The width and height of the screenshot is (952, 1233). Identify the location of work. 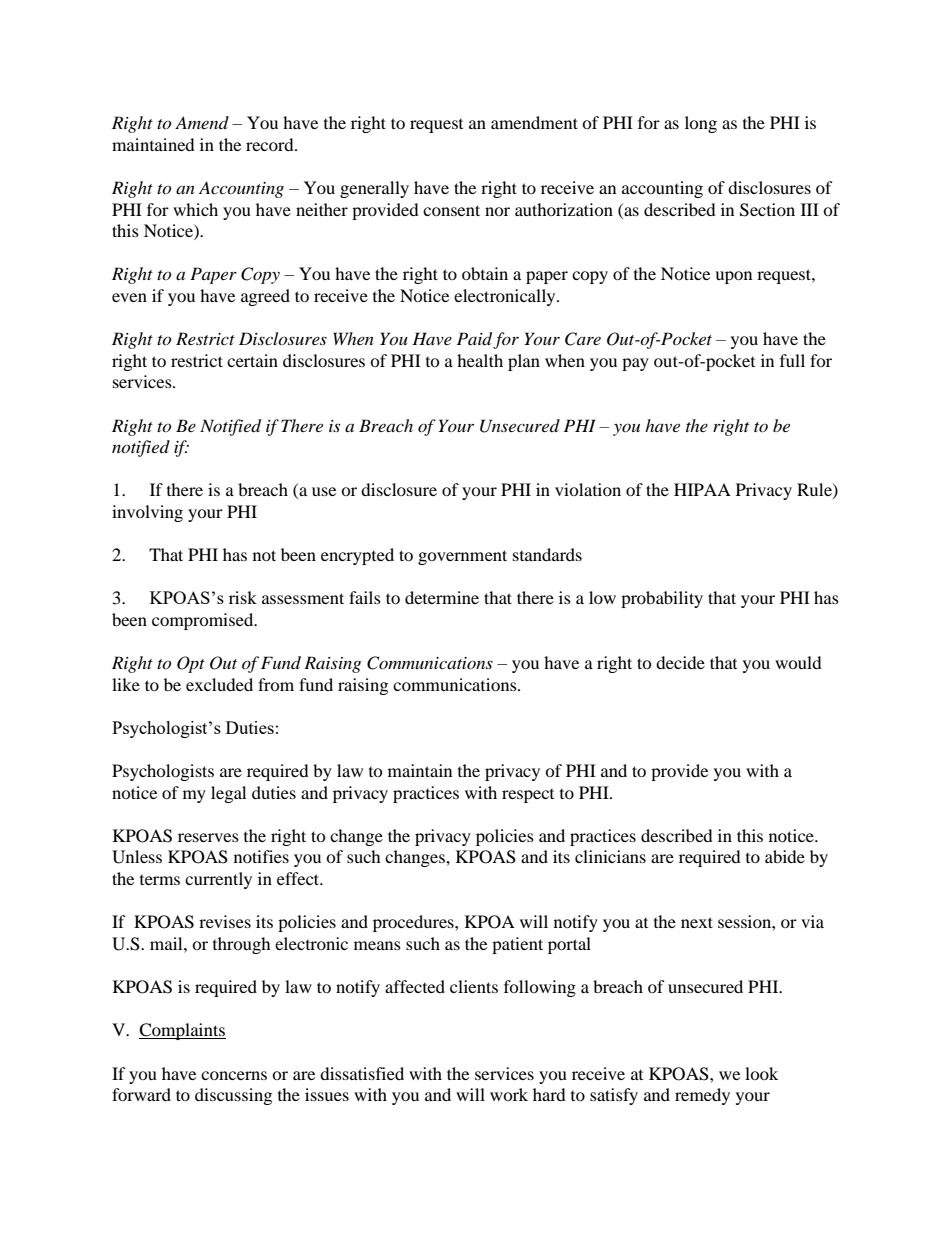
(509, 1094).
